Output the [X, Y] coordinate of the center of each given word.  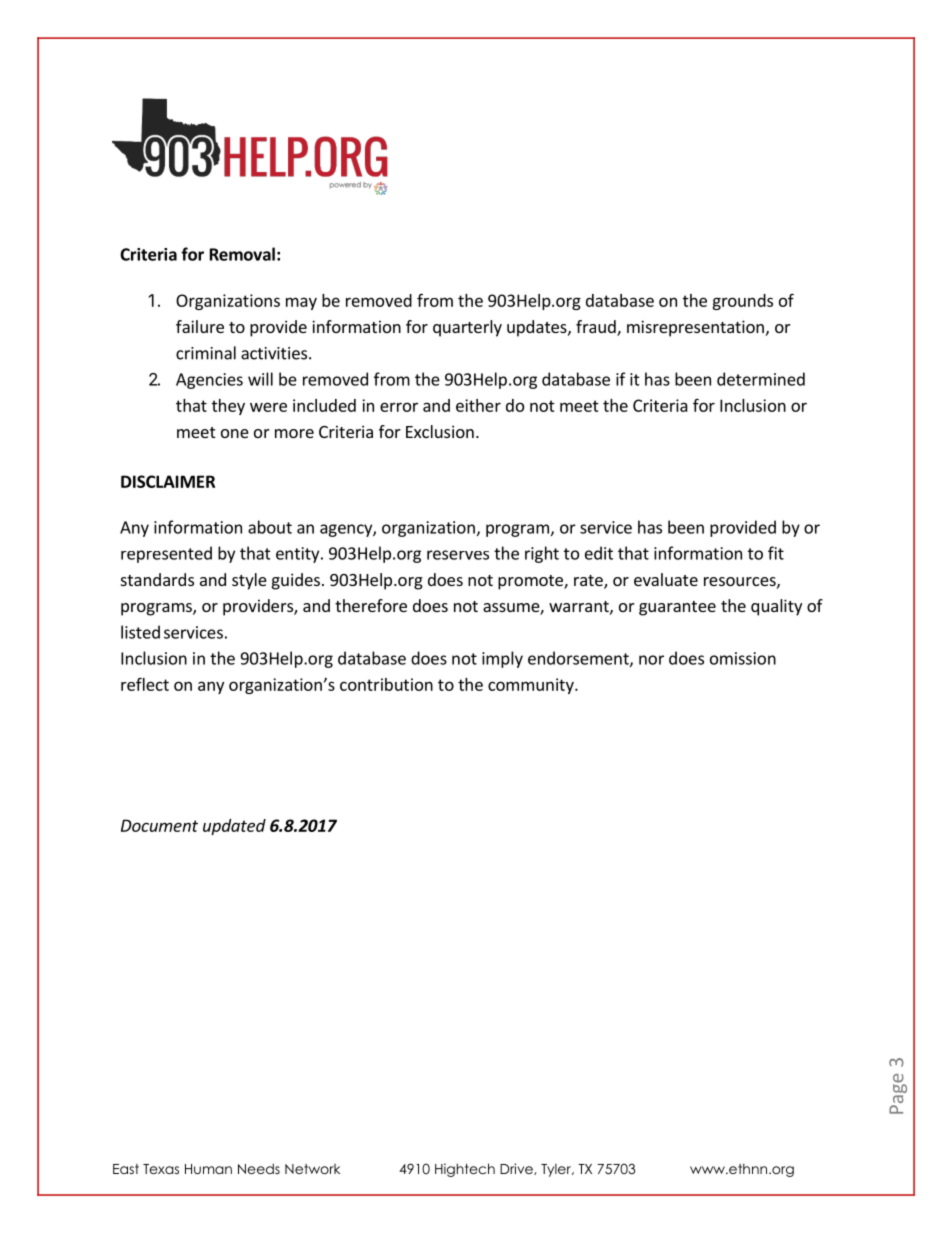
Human [208, 1169]
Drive [517, 1169]
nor [651, 660]
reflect [145, 684]
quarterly [467, 328]
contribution [386, 684]
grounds [742, 302]
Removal [242, 254]
